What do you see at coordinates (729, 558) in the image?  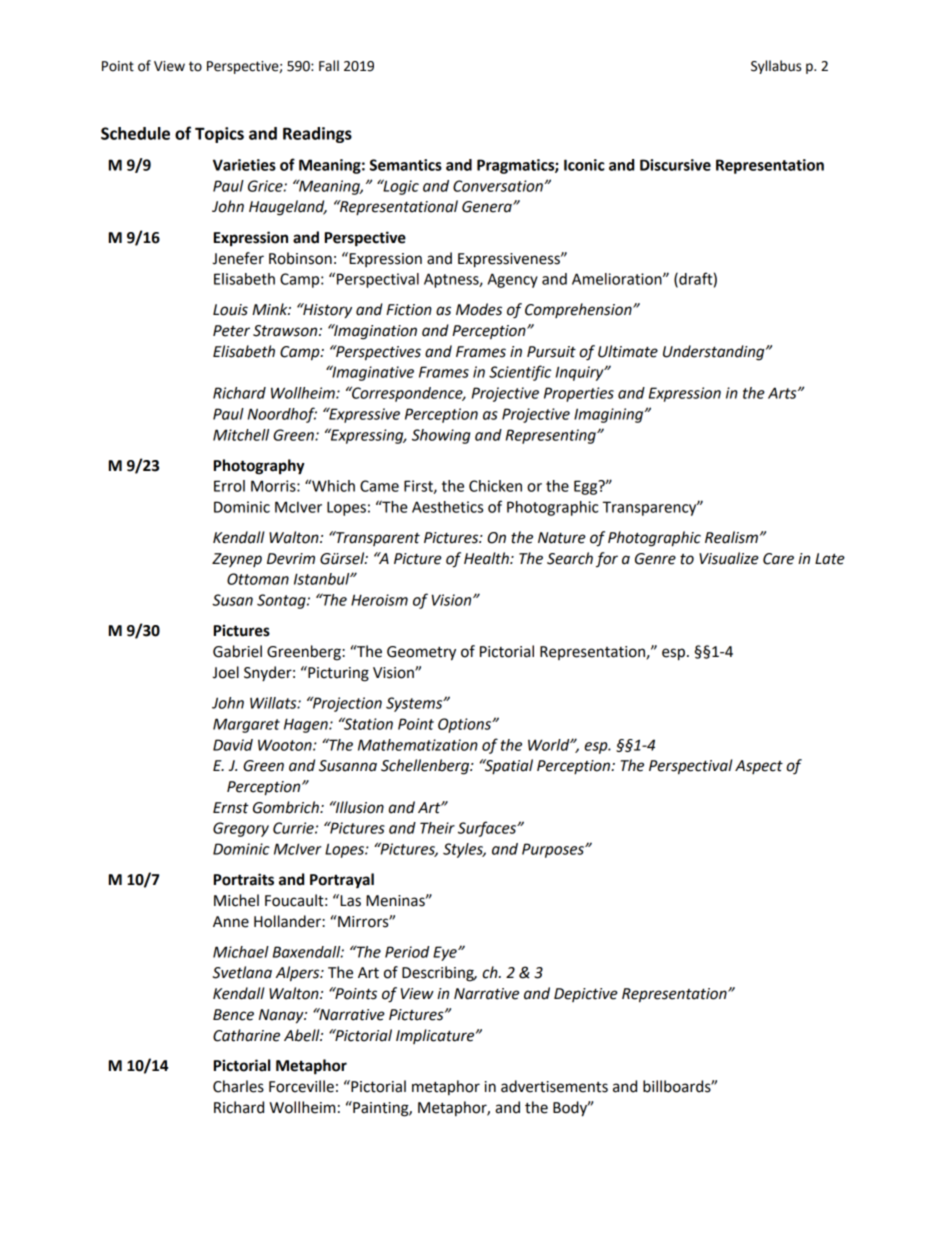 I see `Visualize` at bounding box center [729, 558].
